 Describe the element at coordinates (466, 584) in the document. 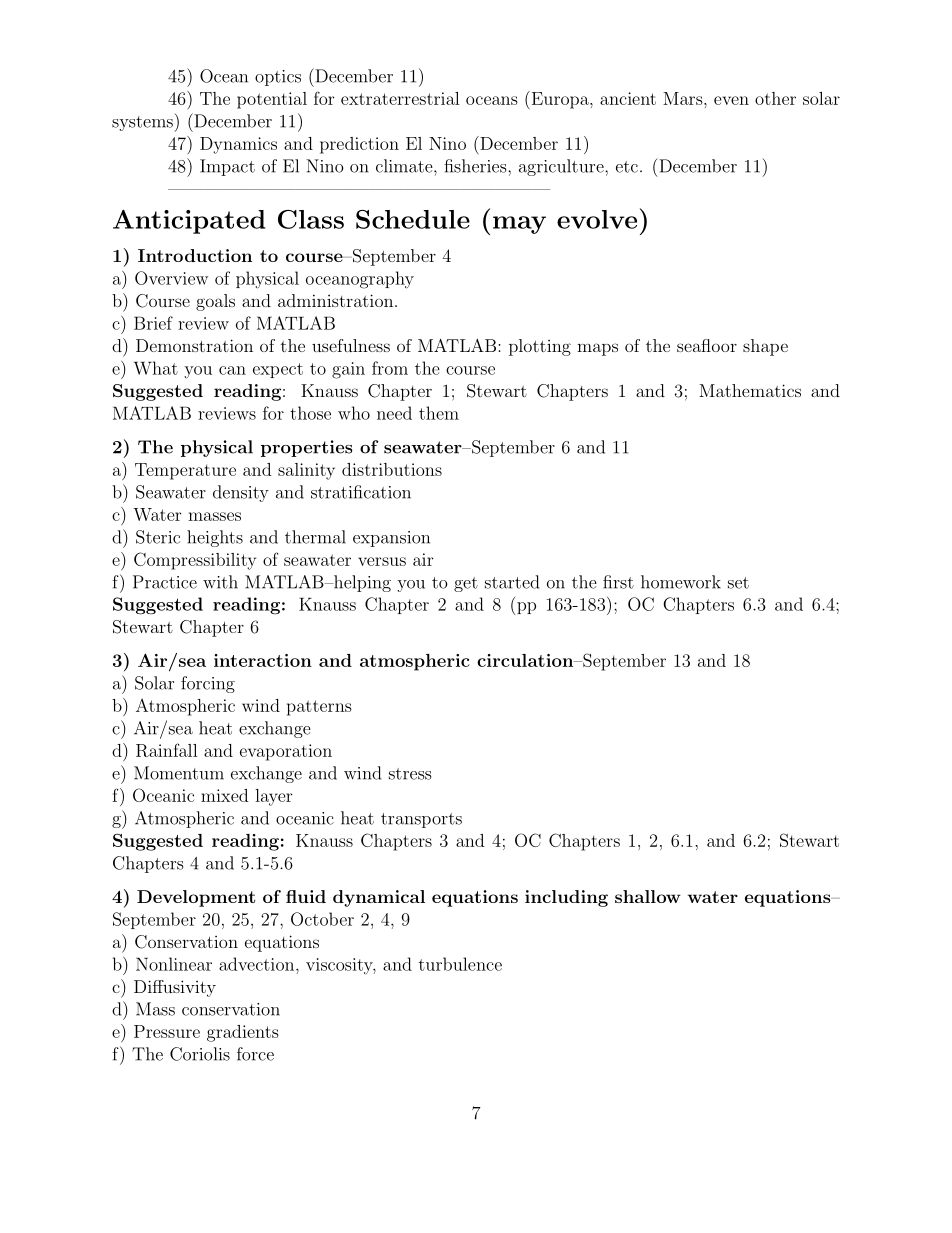

I see `get` at that location.
